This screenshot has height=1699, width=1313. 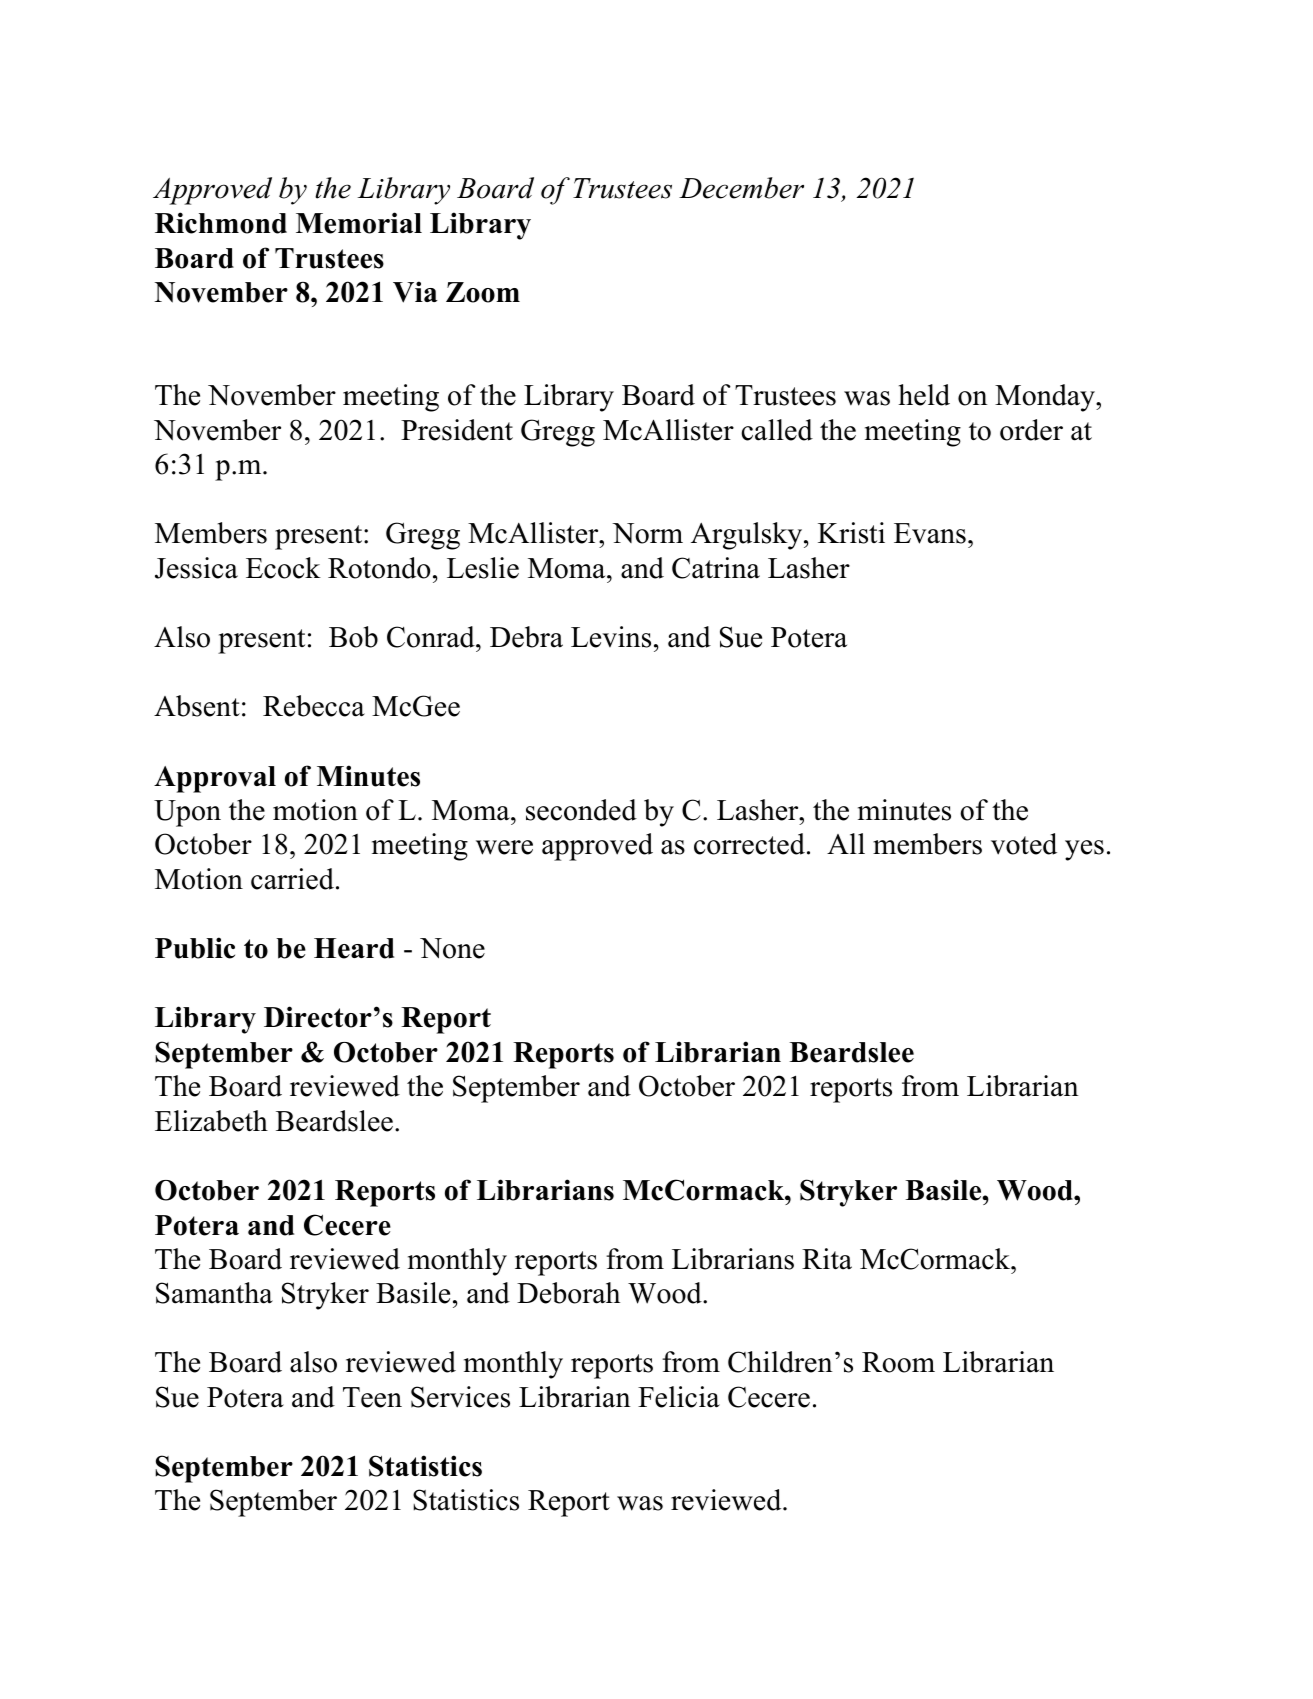 I want to click on carried, so click(x=292, y=879).
